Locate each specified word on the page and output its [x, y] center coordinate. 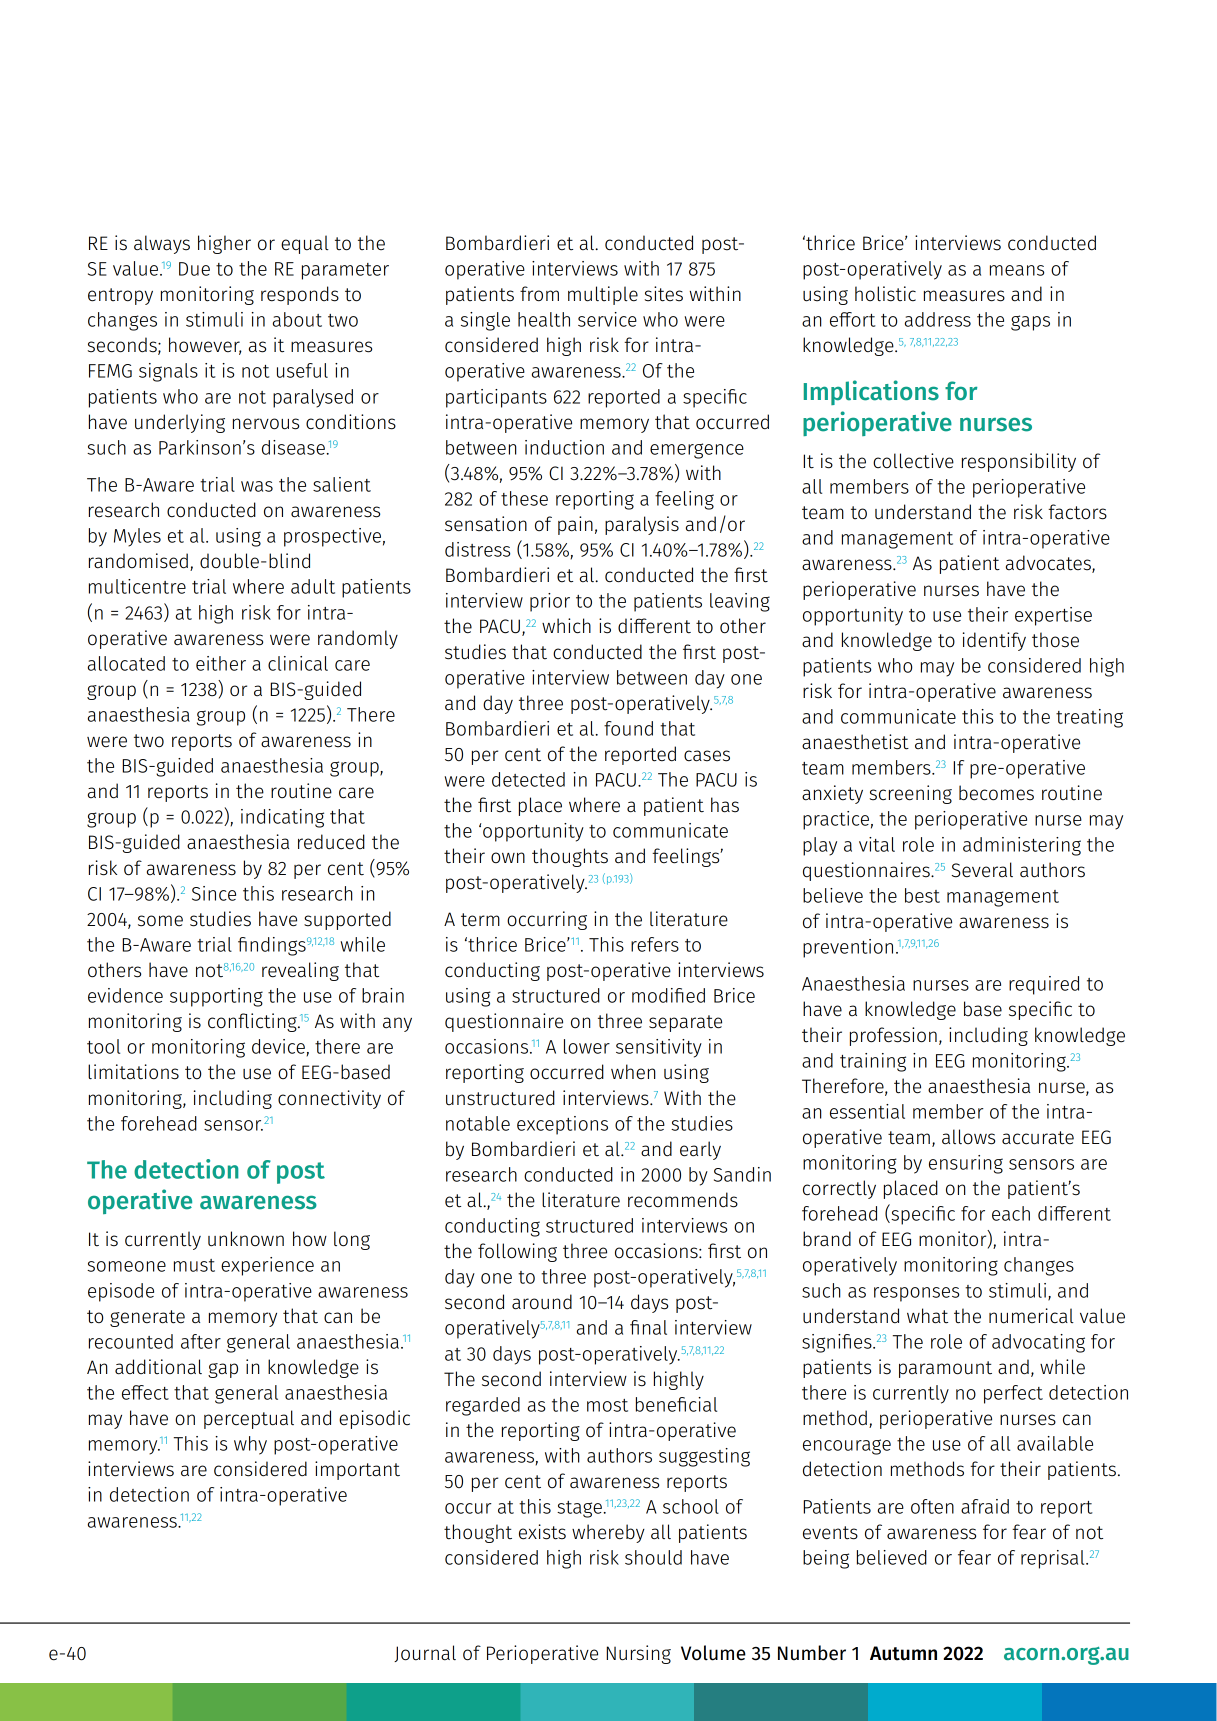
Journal [425, 1653]
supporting [216, 997]
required [1044, 985]
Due [194, 269]
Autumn [903, 1653]
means [1017, 270]
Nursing [638, 1654]
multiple [603, 295]
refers [655, 944]
